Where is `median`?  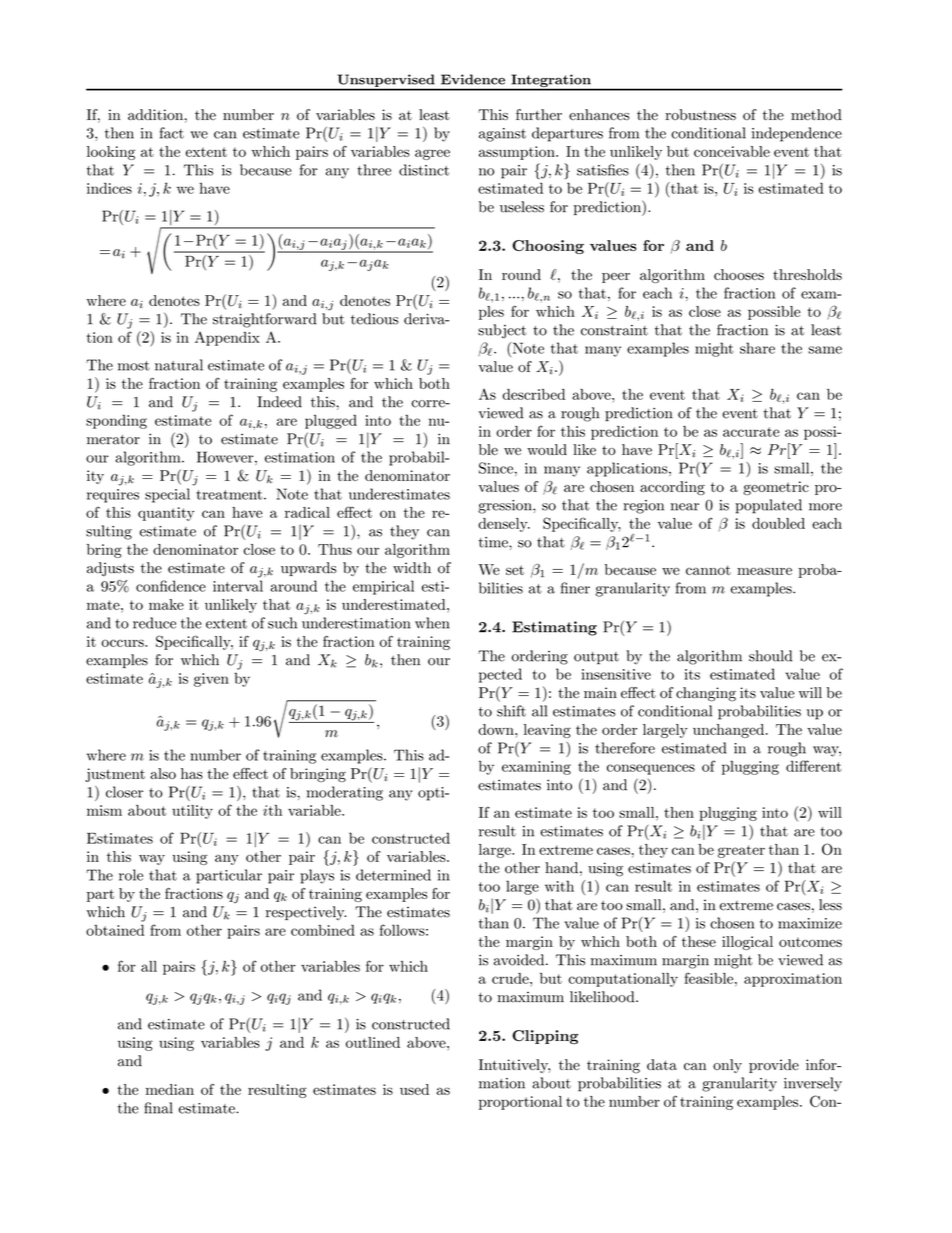
median is located at coordinates (170, 1089).
